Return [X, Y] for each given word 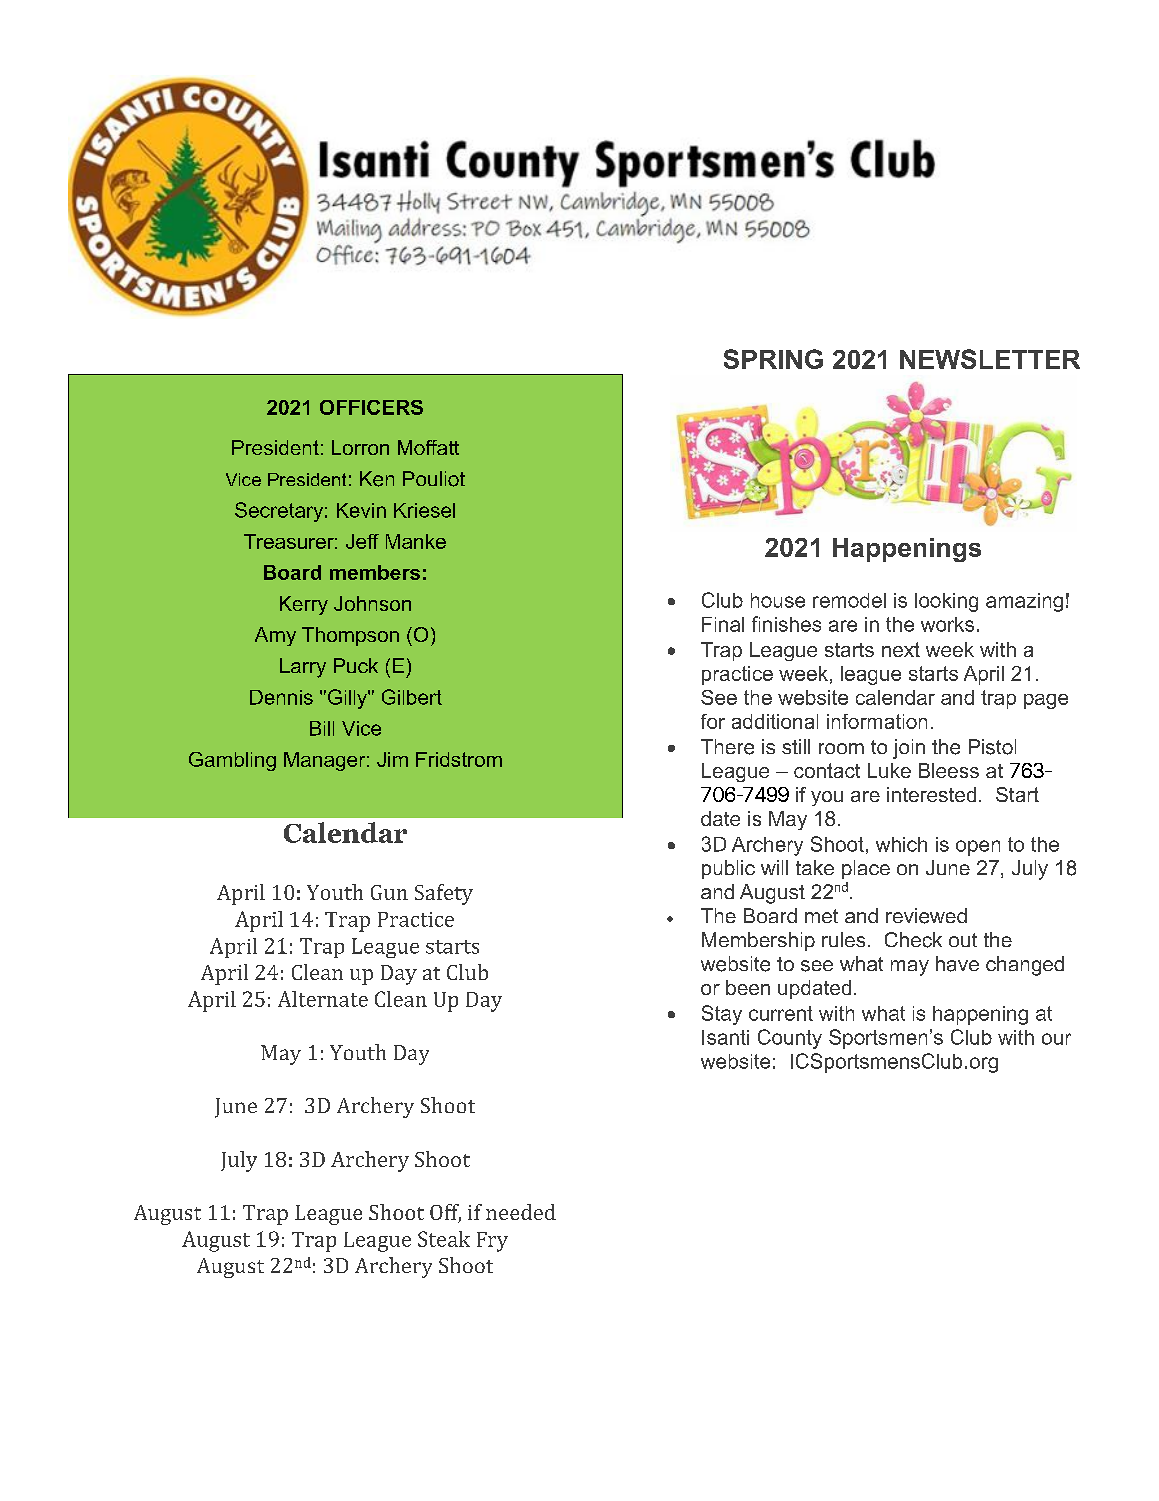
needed [521, 1212]
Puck [356, 665]
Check [913, 940]
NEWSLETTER [990, 359]
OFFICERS [371, 407]
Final [723, 624]
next [901, 649]
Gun [389, 892]
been [748, 987]
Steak [444, 1239]
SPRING [773, 359]
